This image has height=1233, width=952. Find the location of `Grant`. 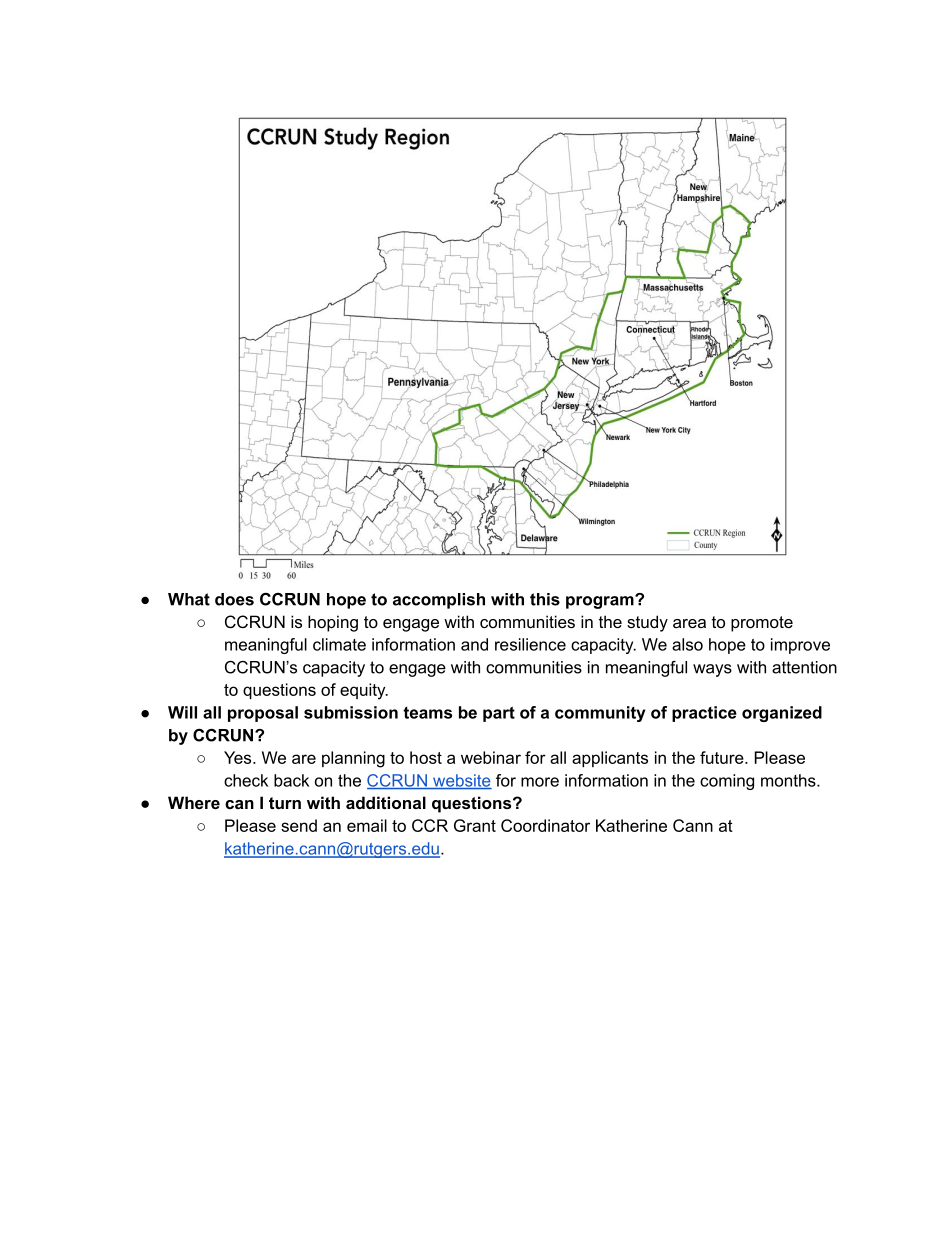

Grant is located at coordinates (475, 825).
